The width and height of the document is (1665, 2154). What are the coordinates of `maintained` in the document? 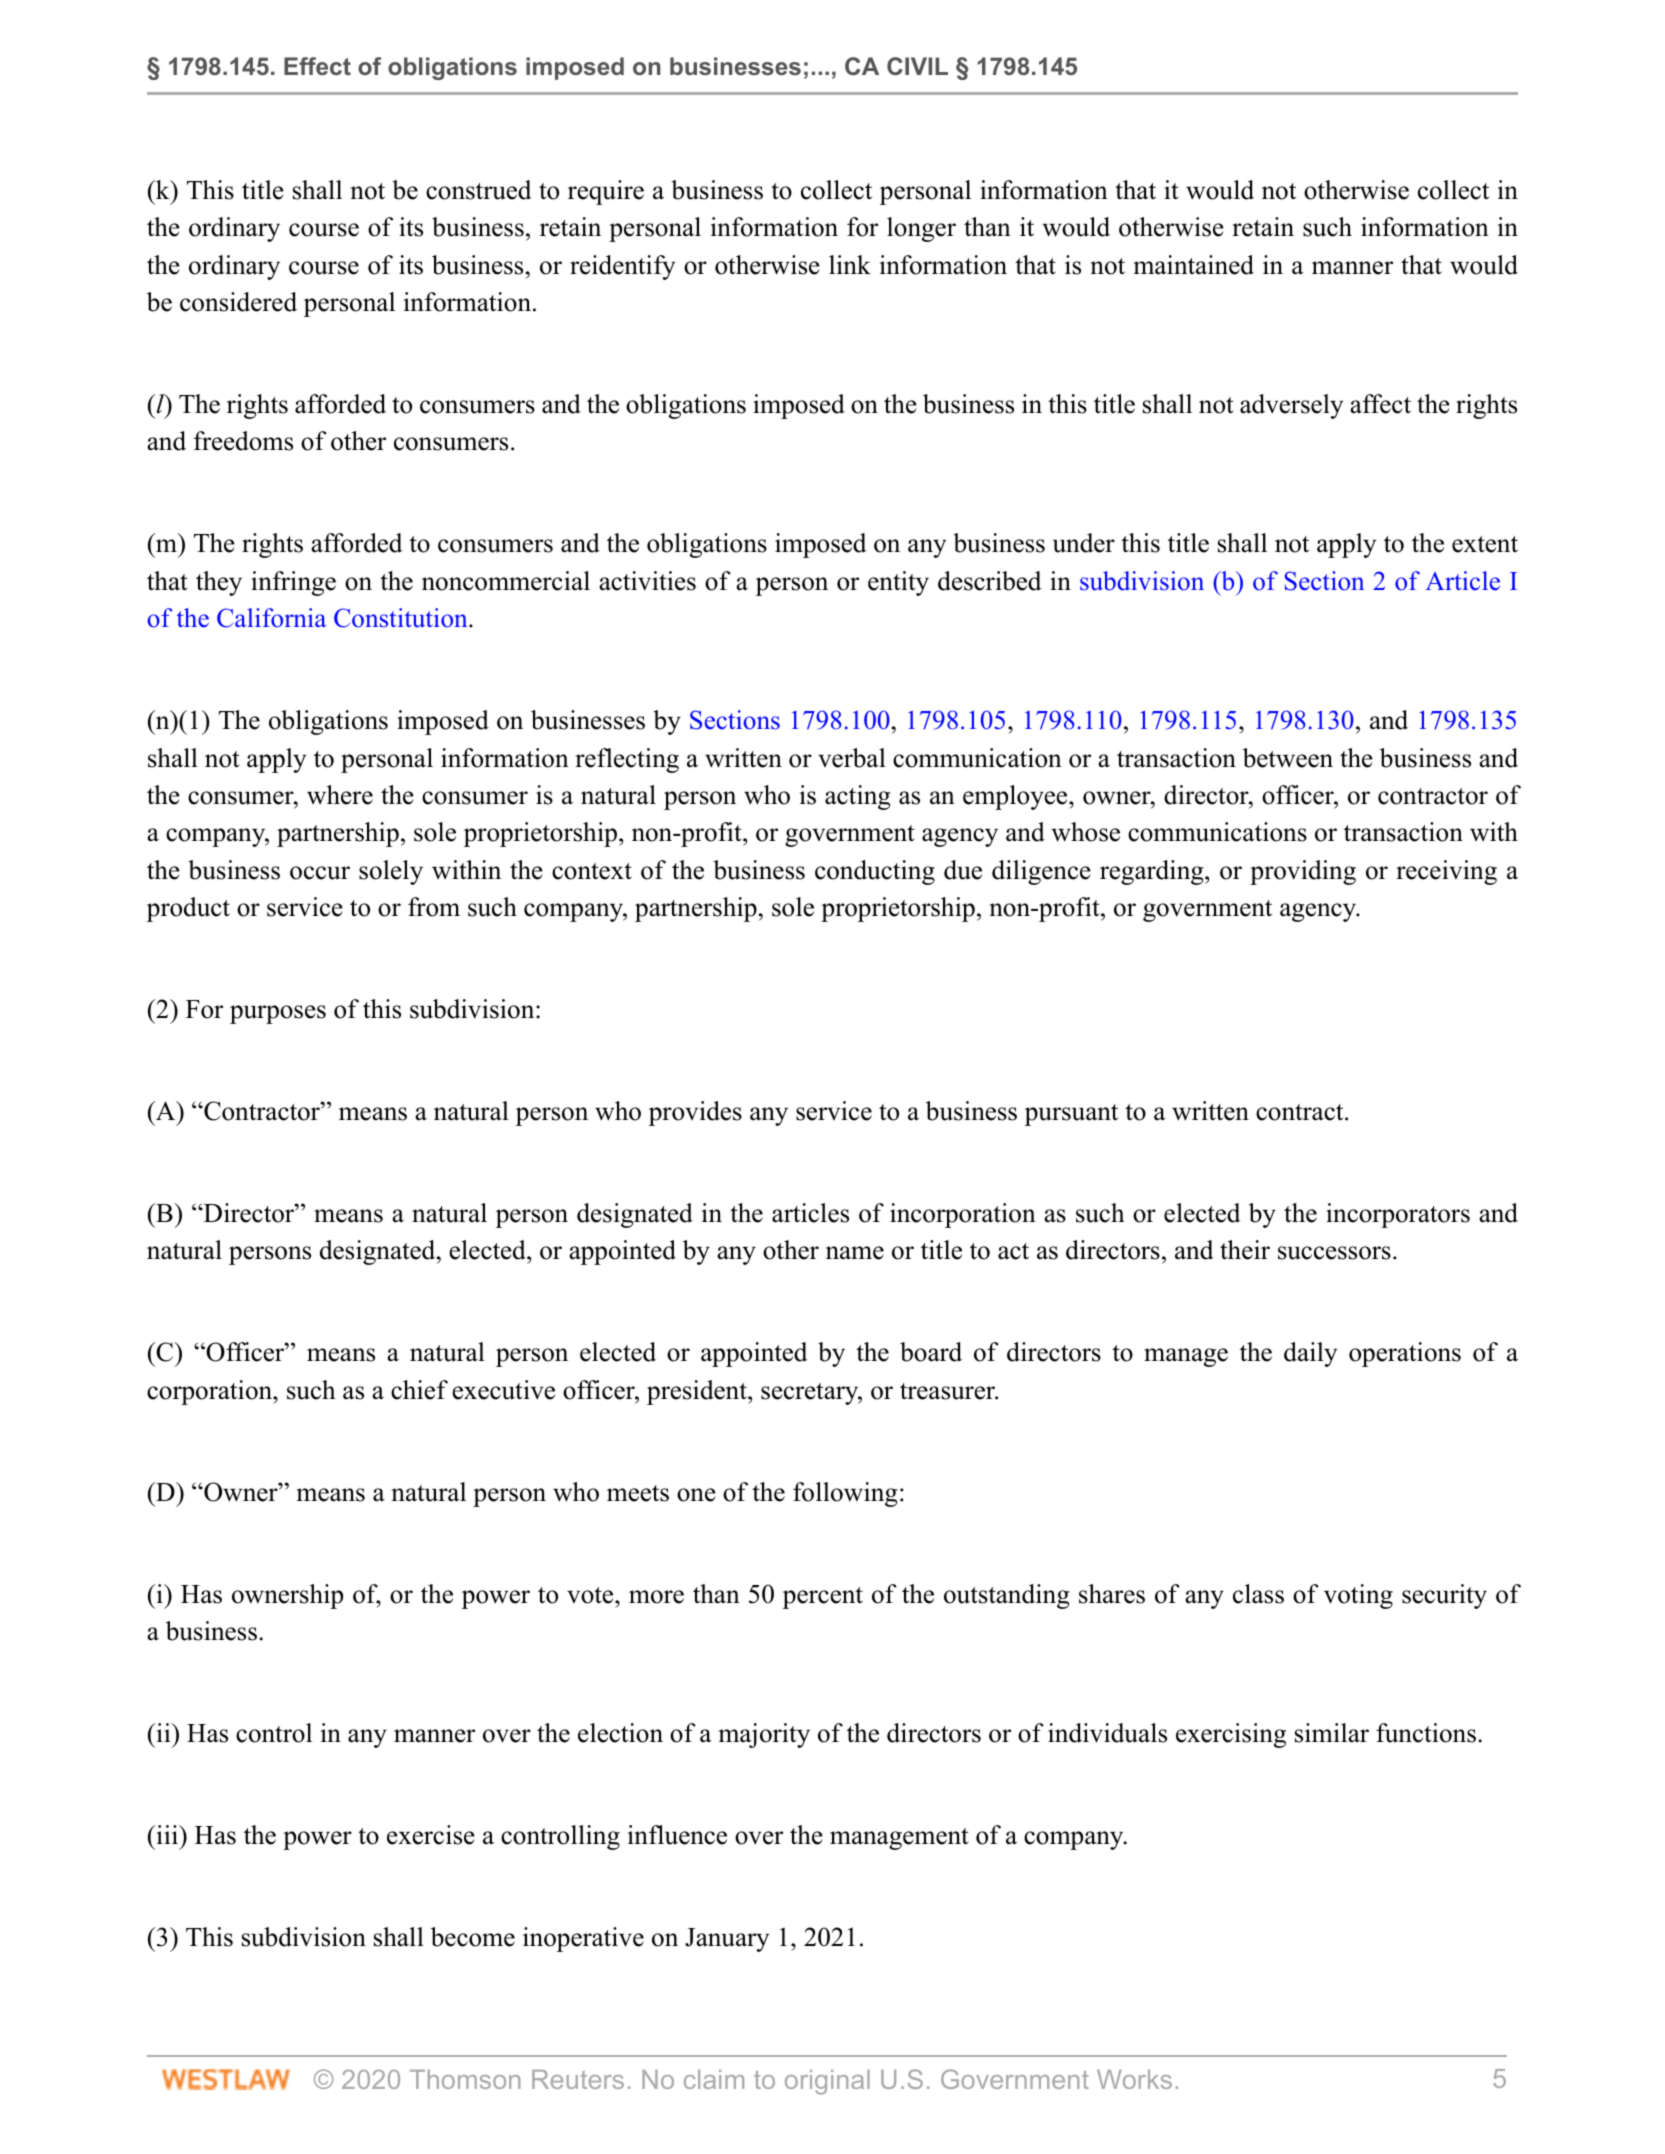 It's located at (1194, 265).
